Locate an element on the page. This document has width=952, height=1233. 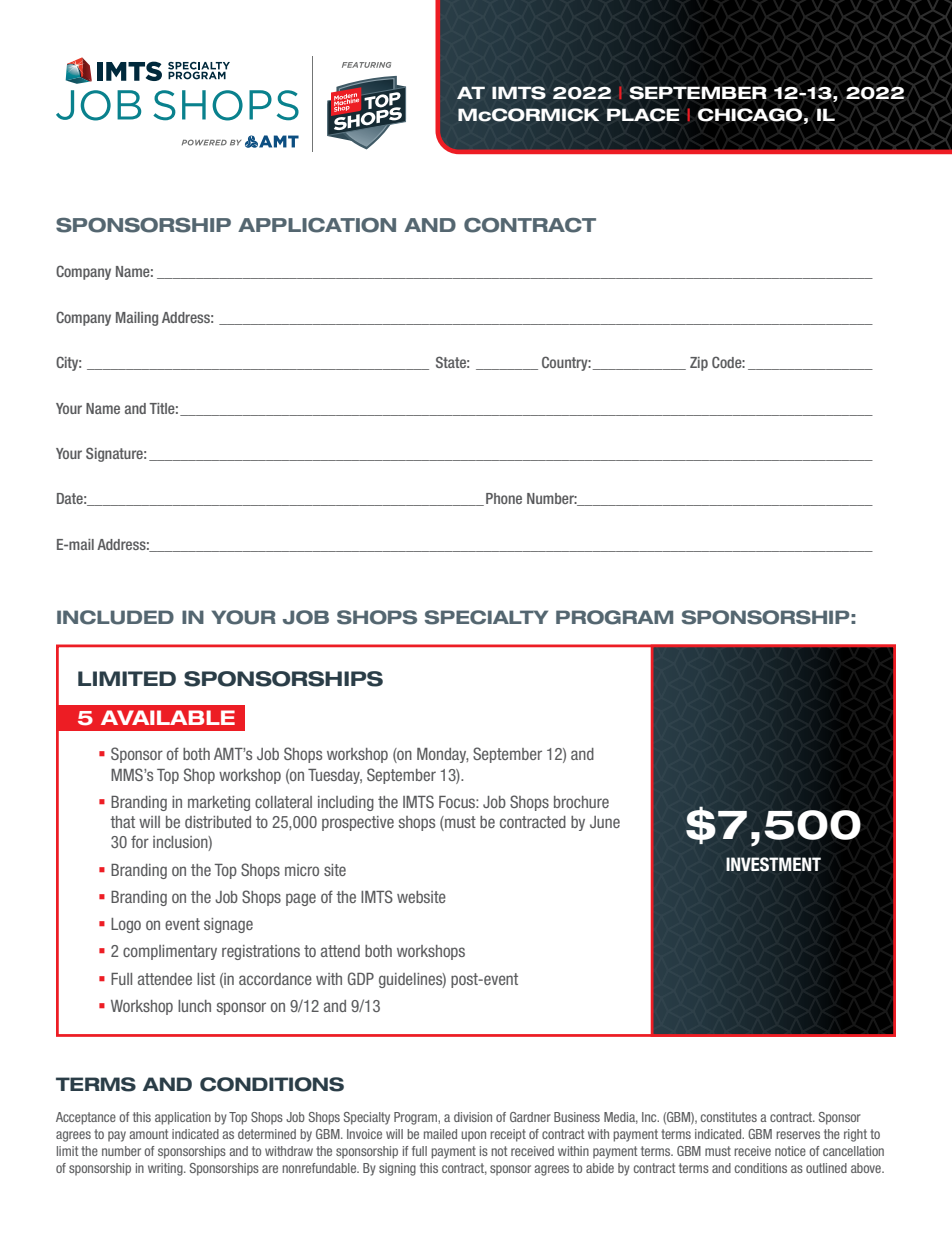
Zip is located at coordinates (699, 364).
